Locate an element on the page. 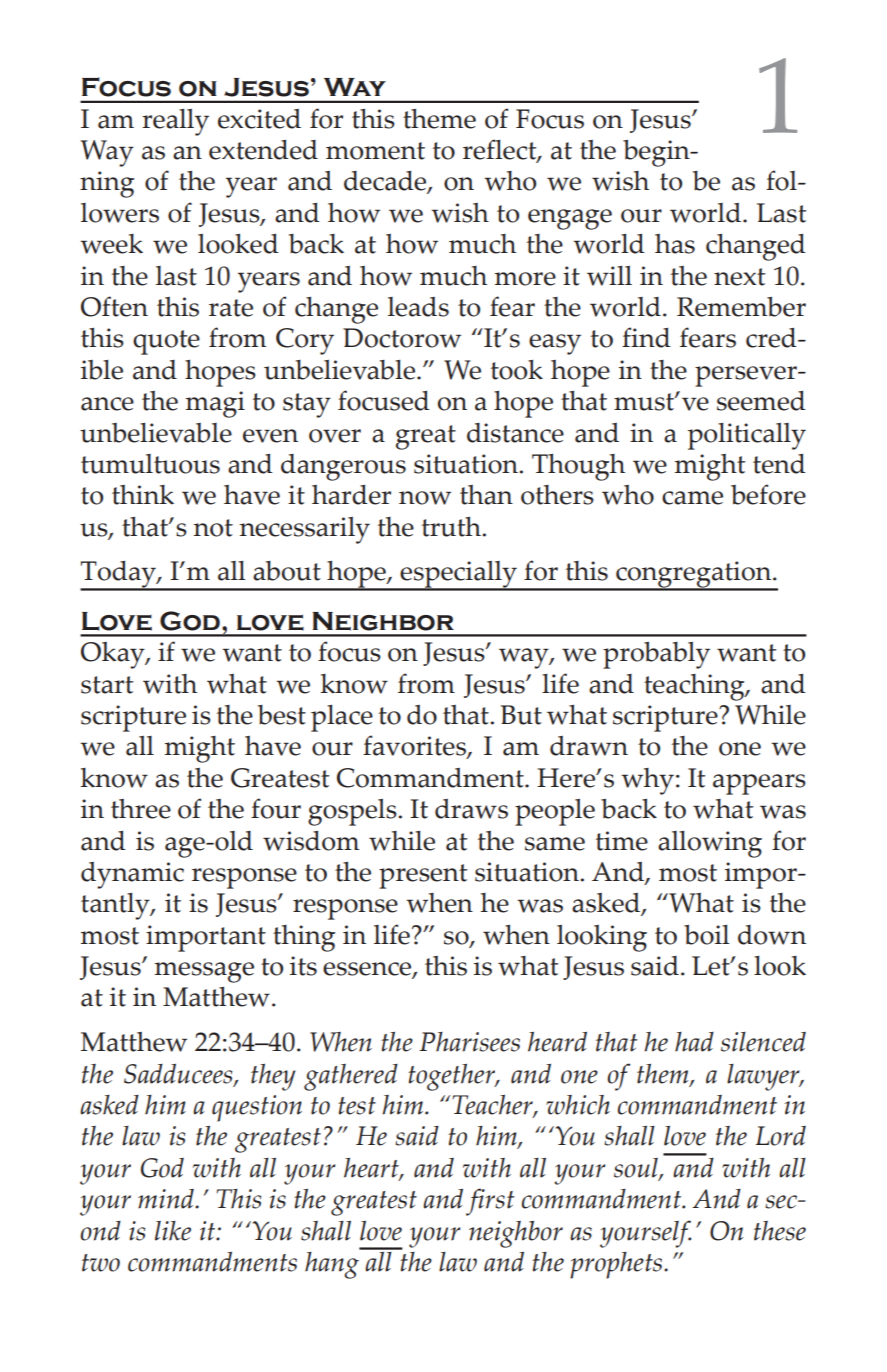 Image resolution: width=887 pixels, height=1372 pixels. came is located at coordinates (692, 498).
